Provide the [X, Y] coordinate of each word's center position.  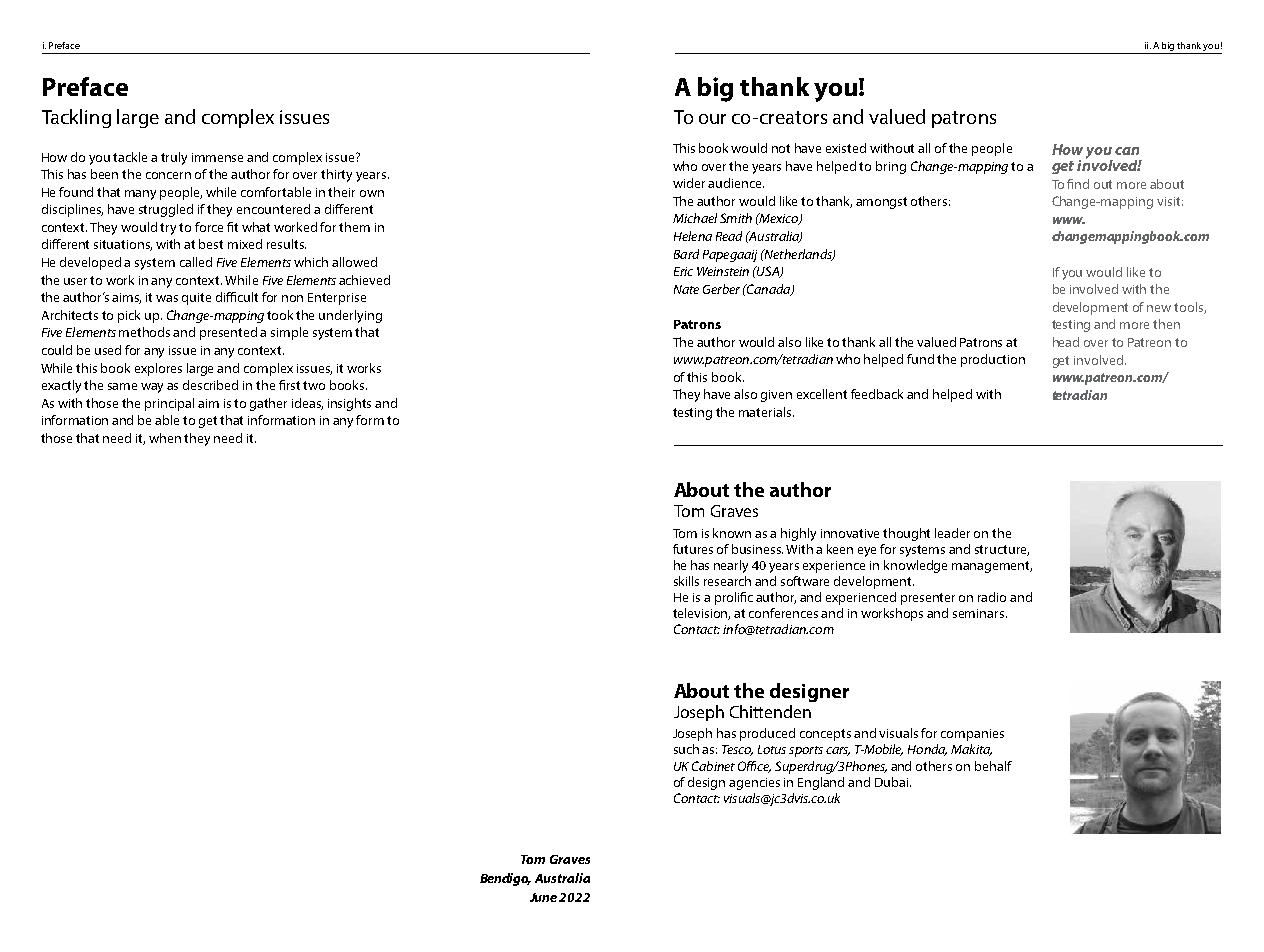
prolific [734, 598]
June [543, 897]
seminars [980, 613]
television [701, 614]
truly [174, 158]
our [712, 119]
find [1078, 184]
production [993, 360]
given [776, 396]
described [210, 385]
